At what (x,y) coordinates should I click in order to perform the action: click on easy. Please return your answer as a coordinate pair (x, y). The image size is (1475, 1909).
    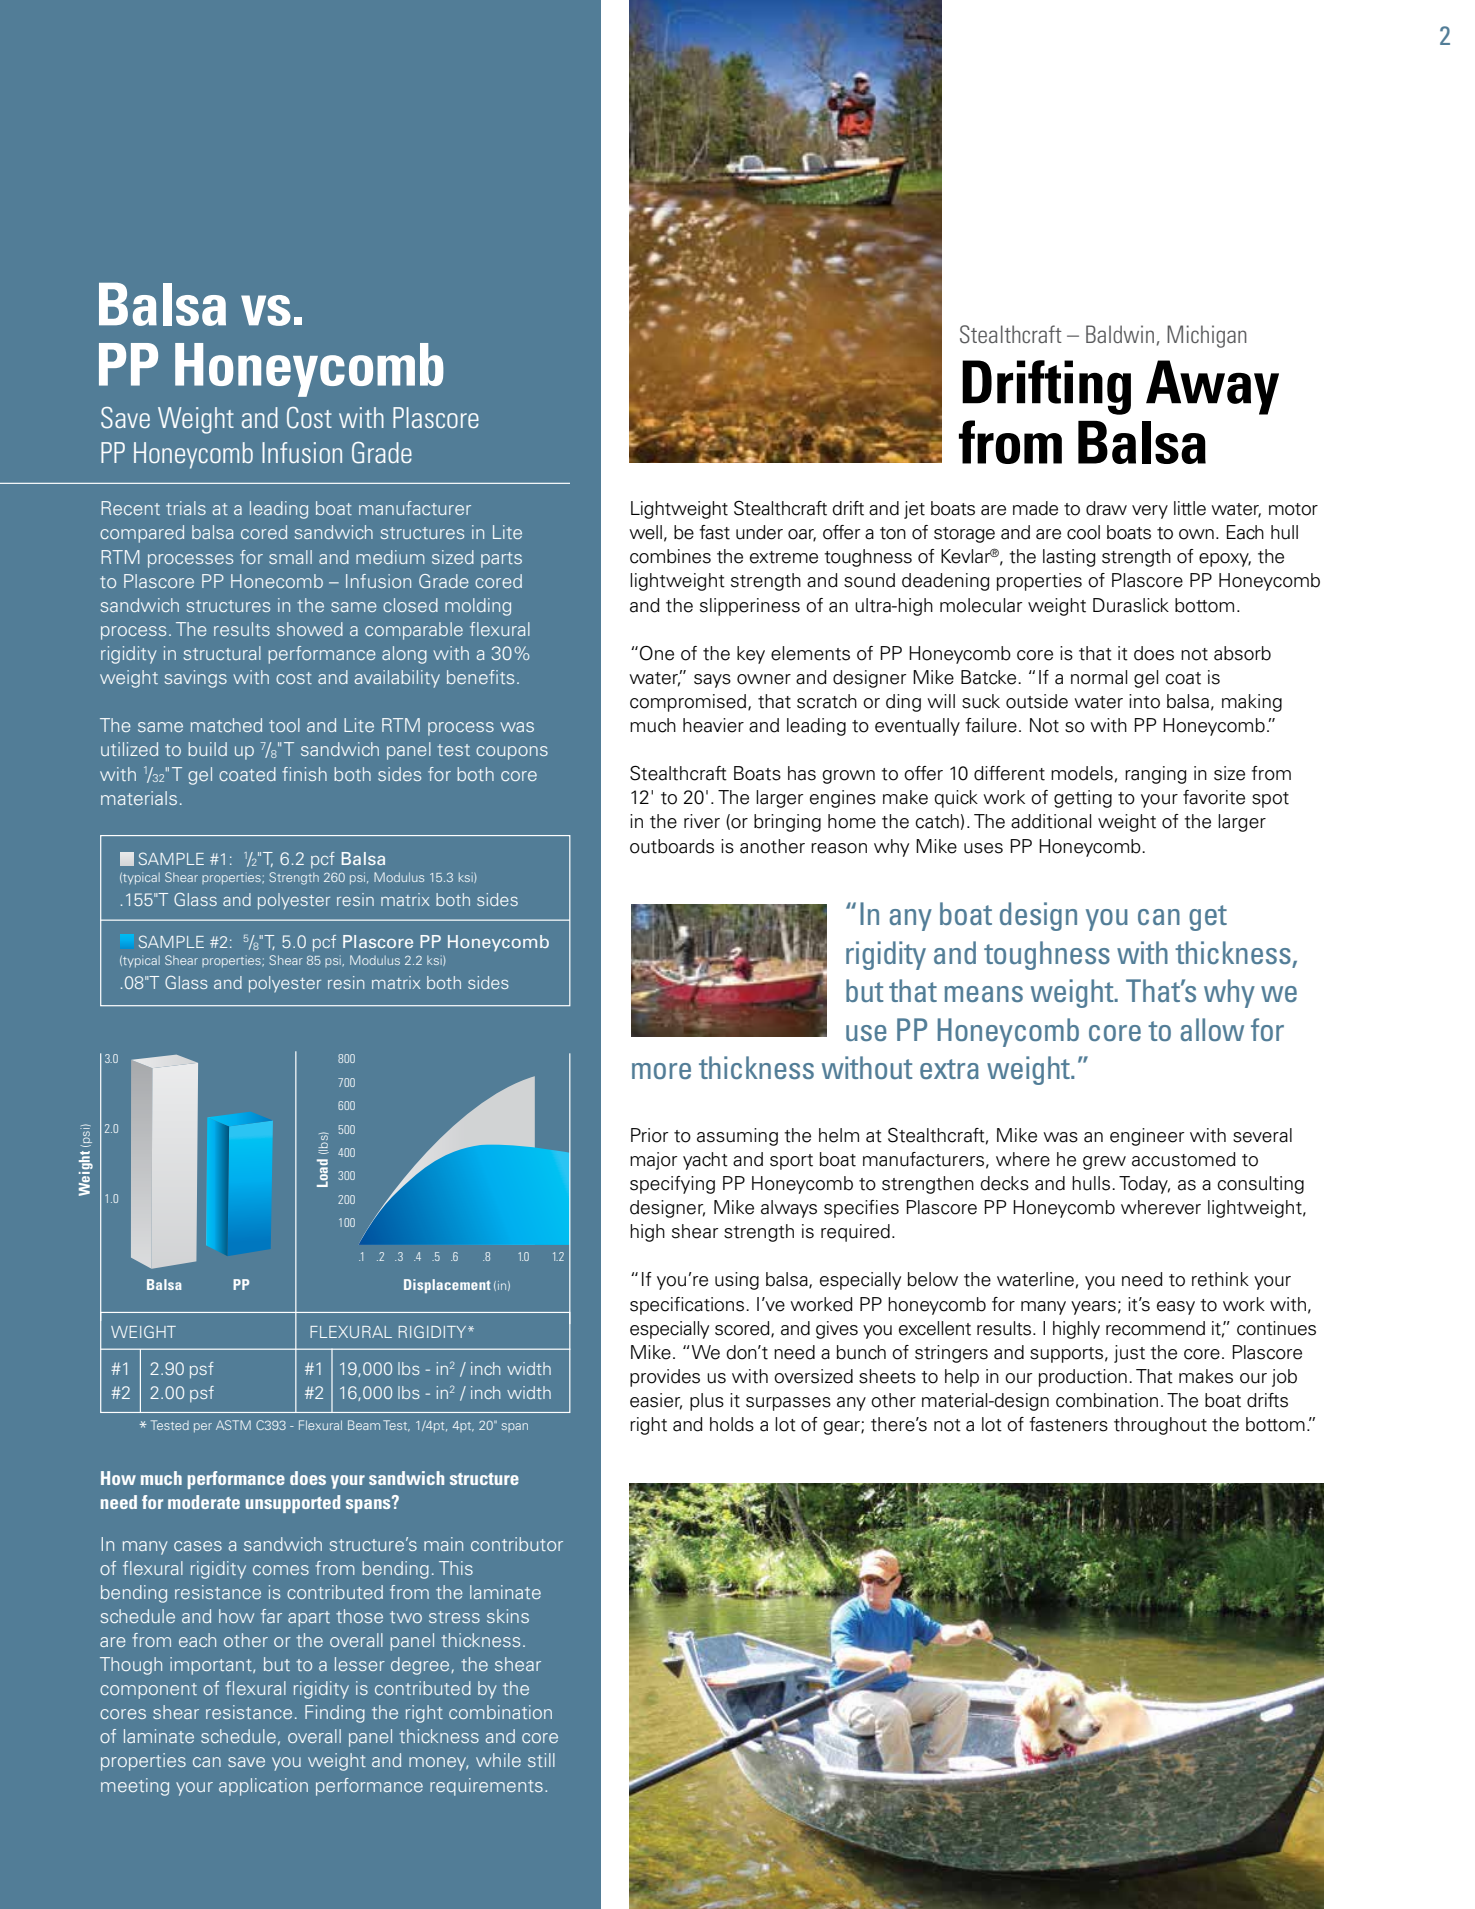
    Looking at the image, I should click on (1176, 1308).
